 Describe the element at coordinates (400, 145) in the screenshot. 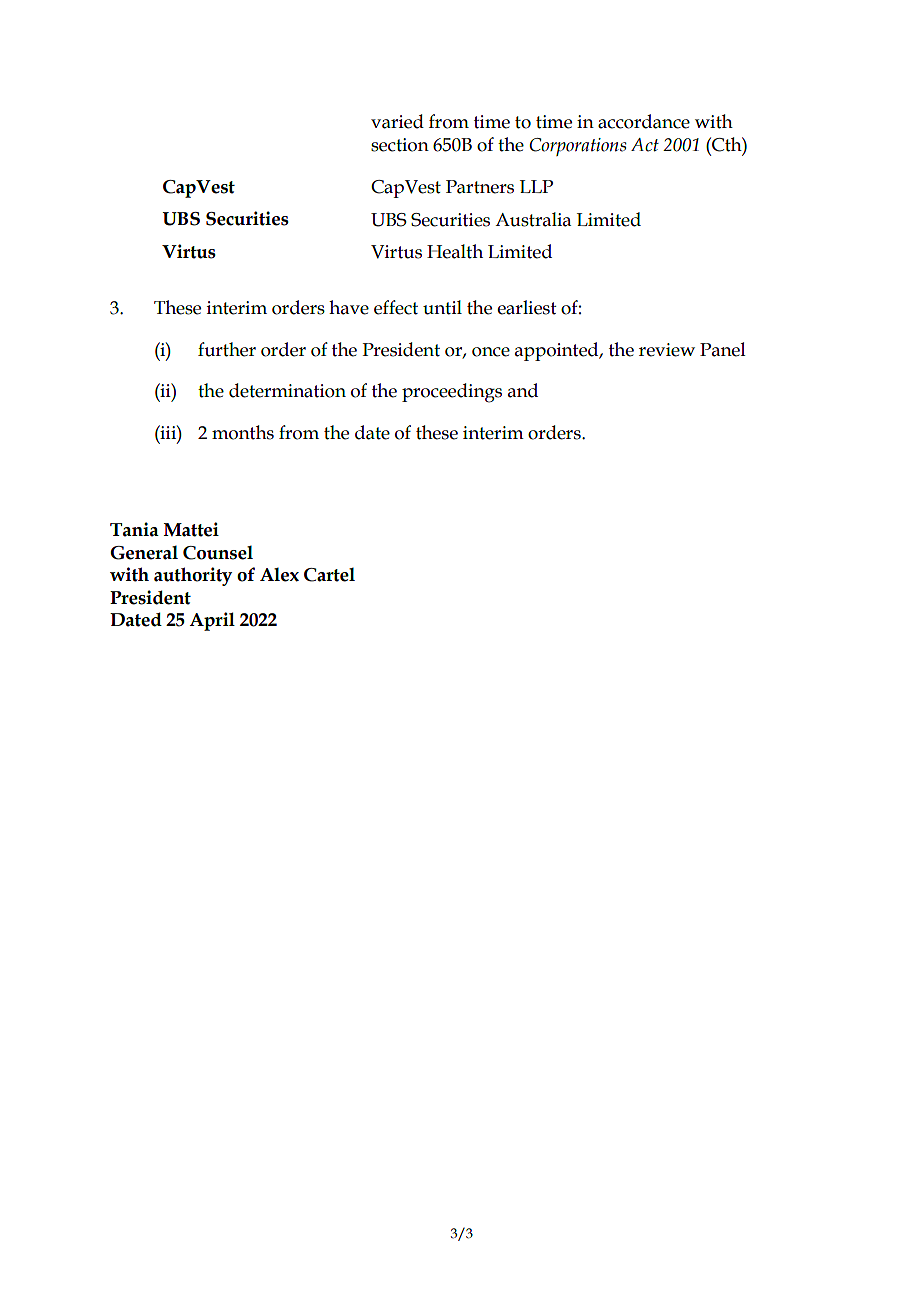

I see `section` at that location.
